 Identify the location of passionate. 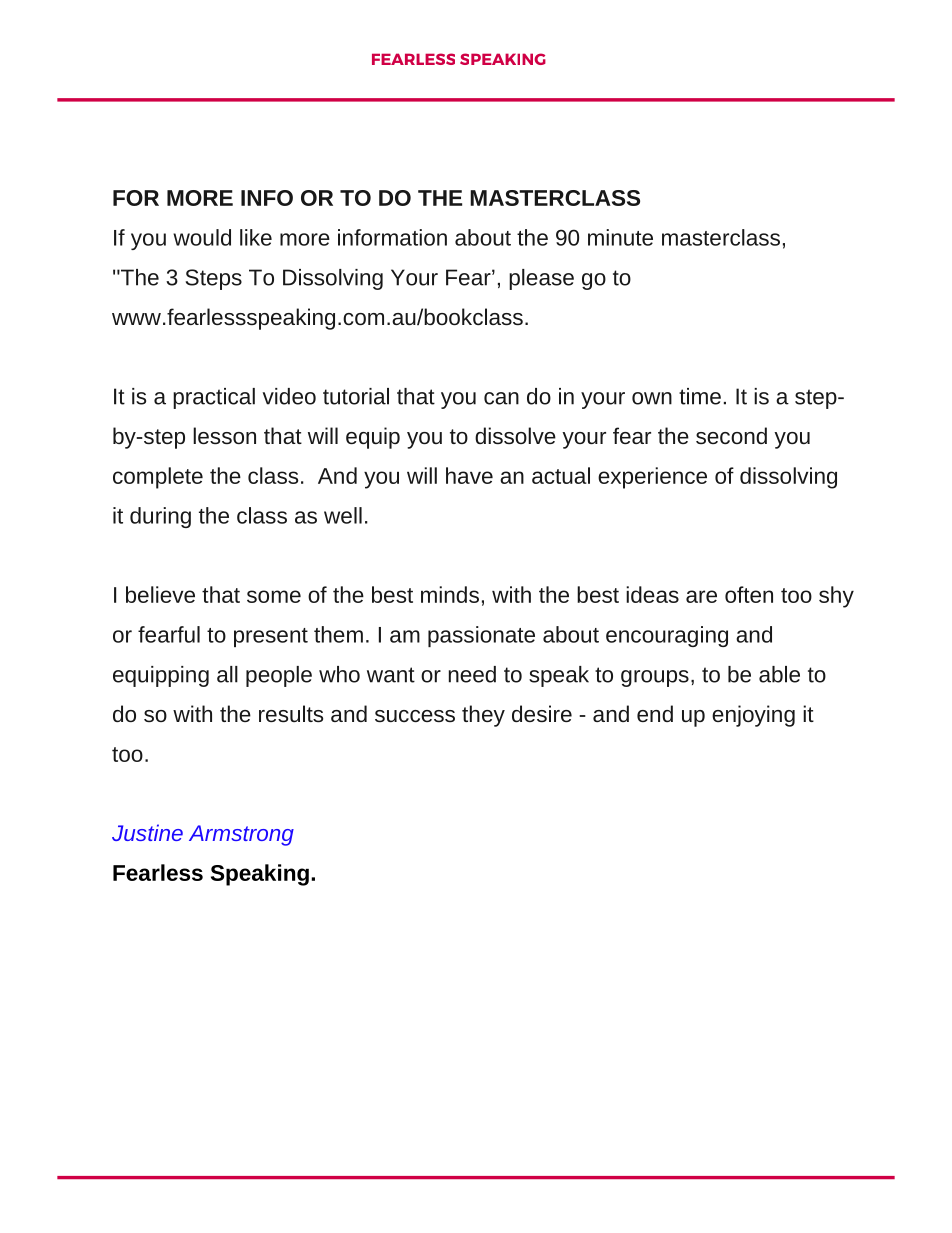
(481, 636).
